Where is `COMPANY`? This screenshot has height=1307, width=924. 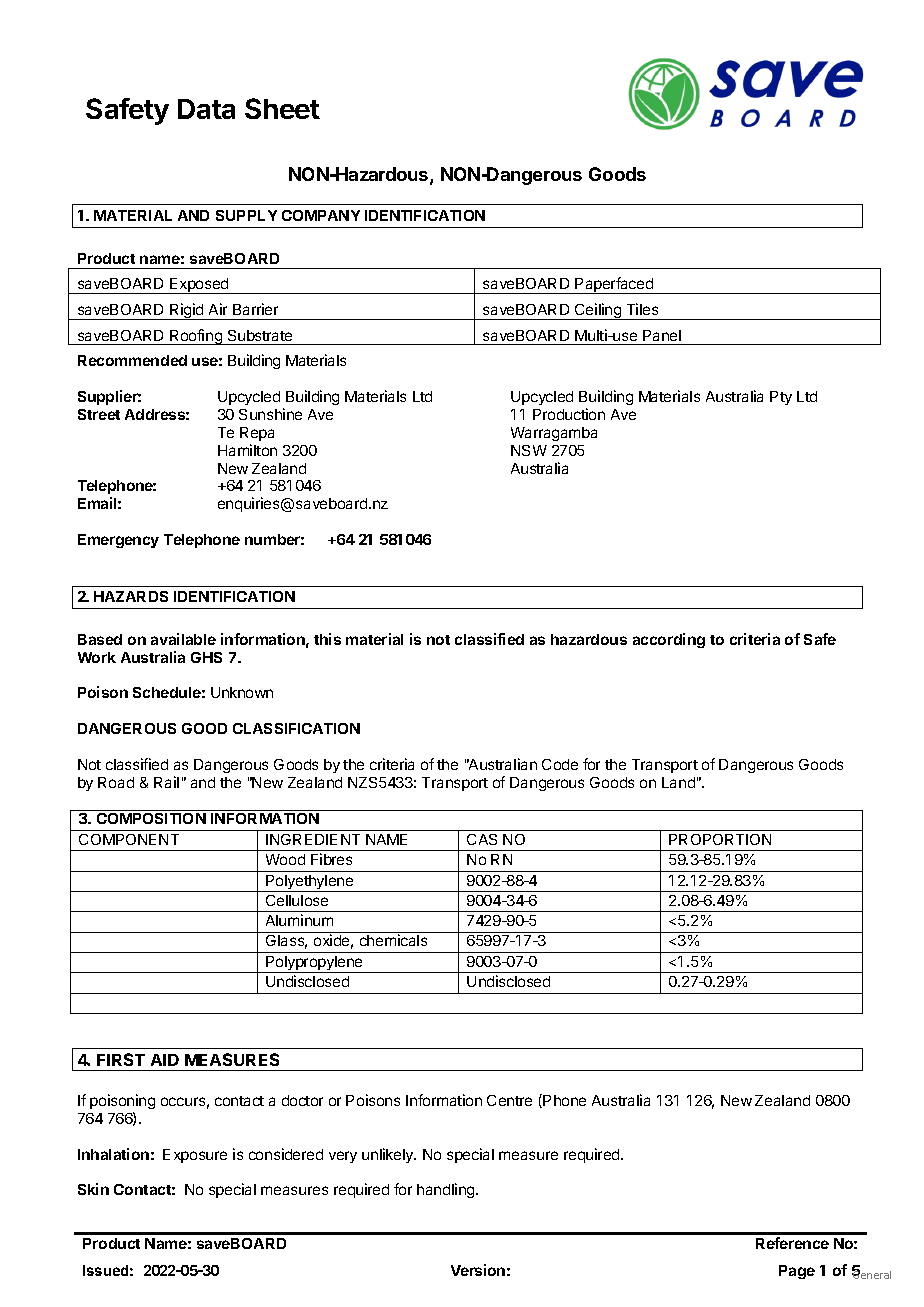 COMPANY is located at coordinates (321, 215).
